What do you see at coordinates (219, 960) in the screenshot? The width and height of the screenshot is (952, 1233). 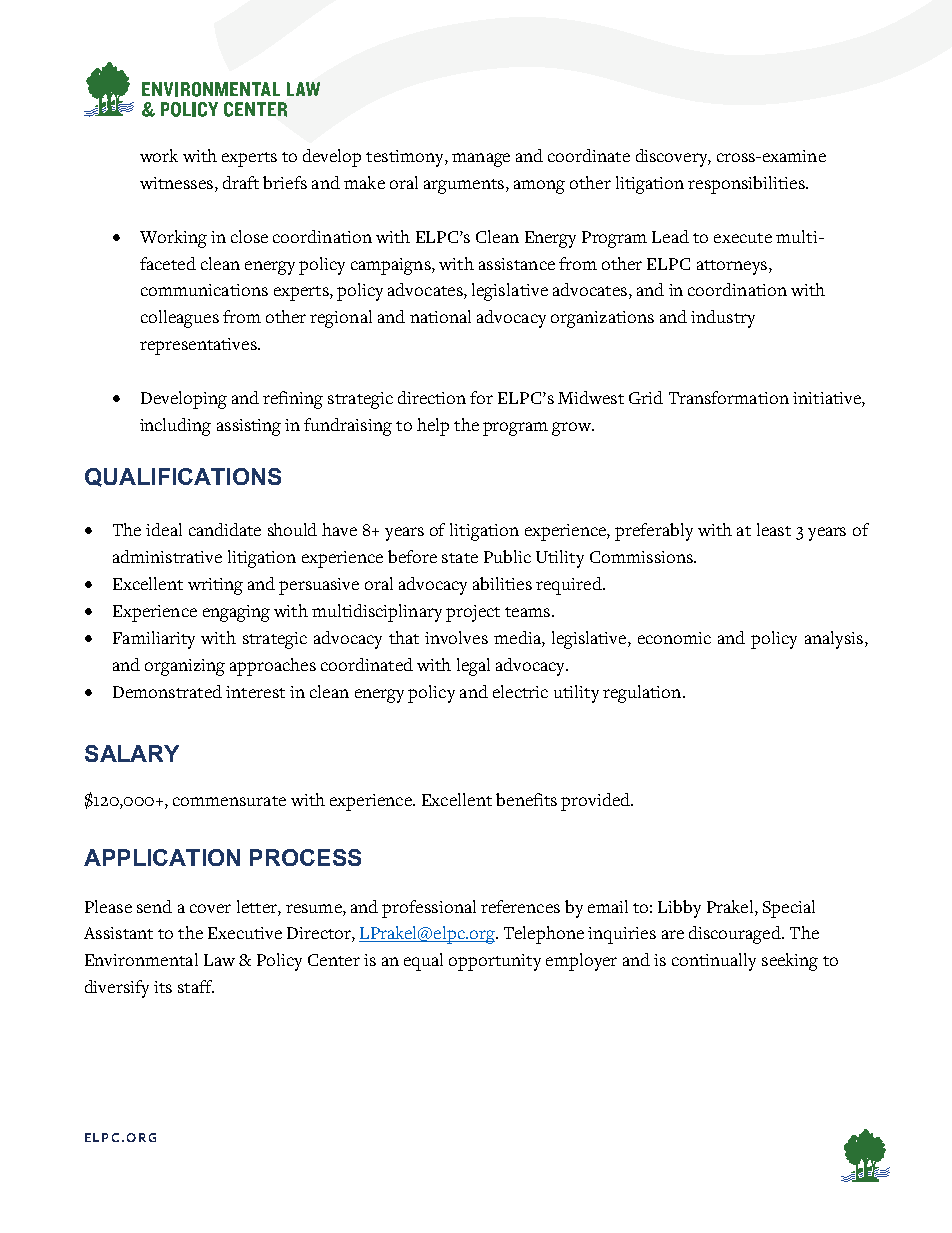 I see `Law` at bounding box center [219, 960].
